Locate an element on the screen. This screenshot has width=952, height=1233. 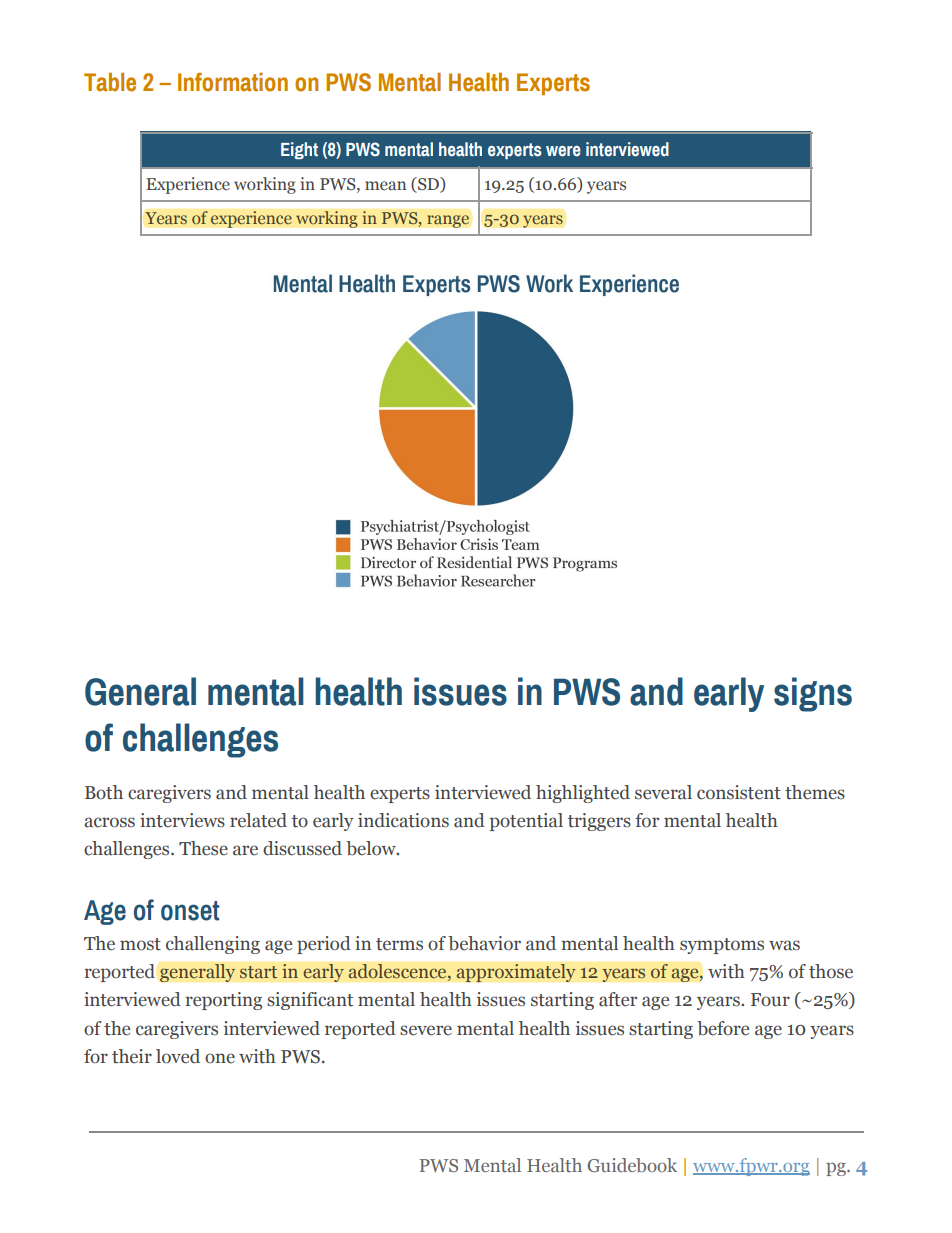
Guidebook is located at coordinates (632, 1165).
